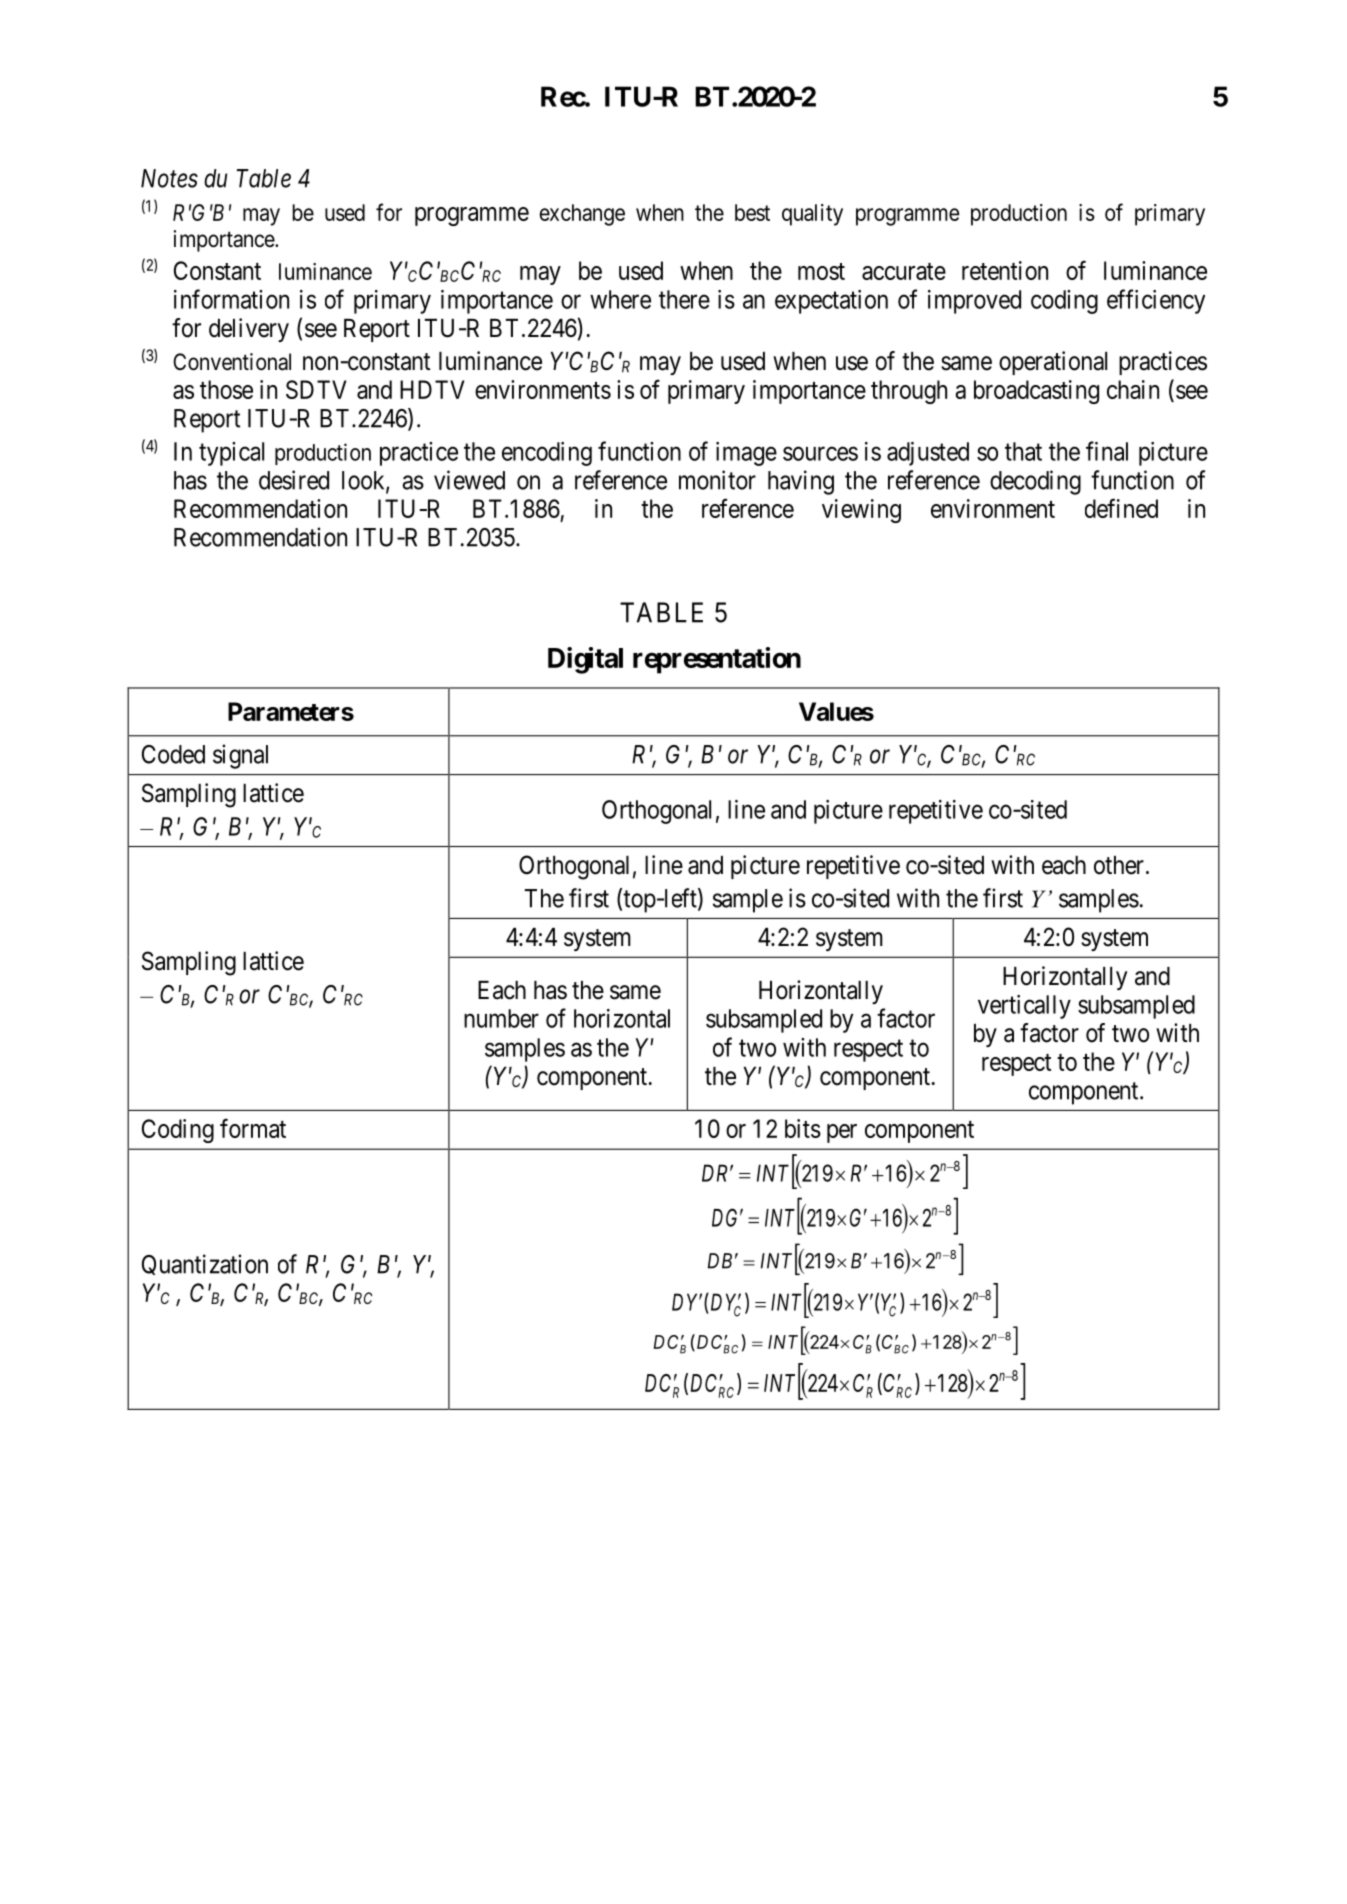  Describe the element at coordinates (1119, 865) in the screenshot. I see `other` at that location.
